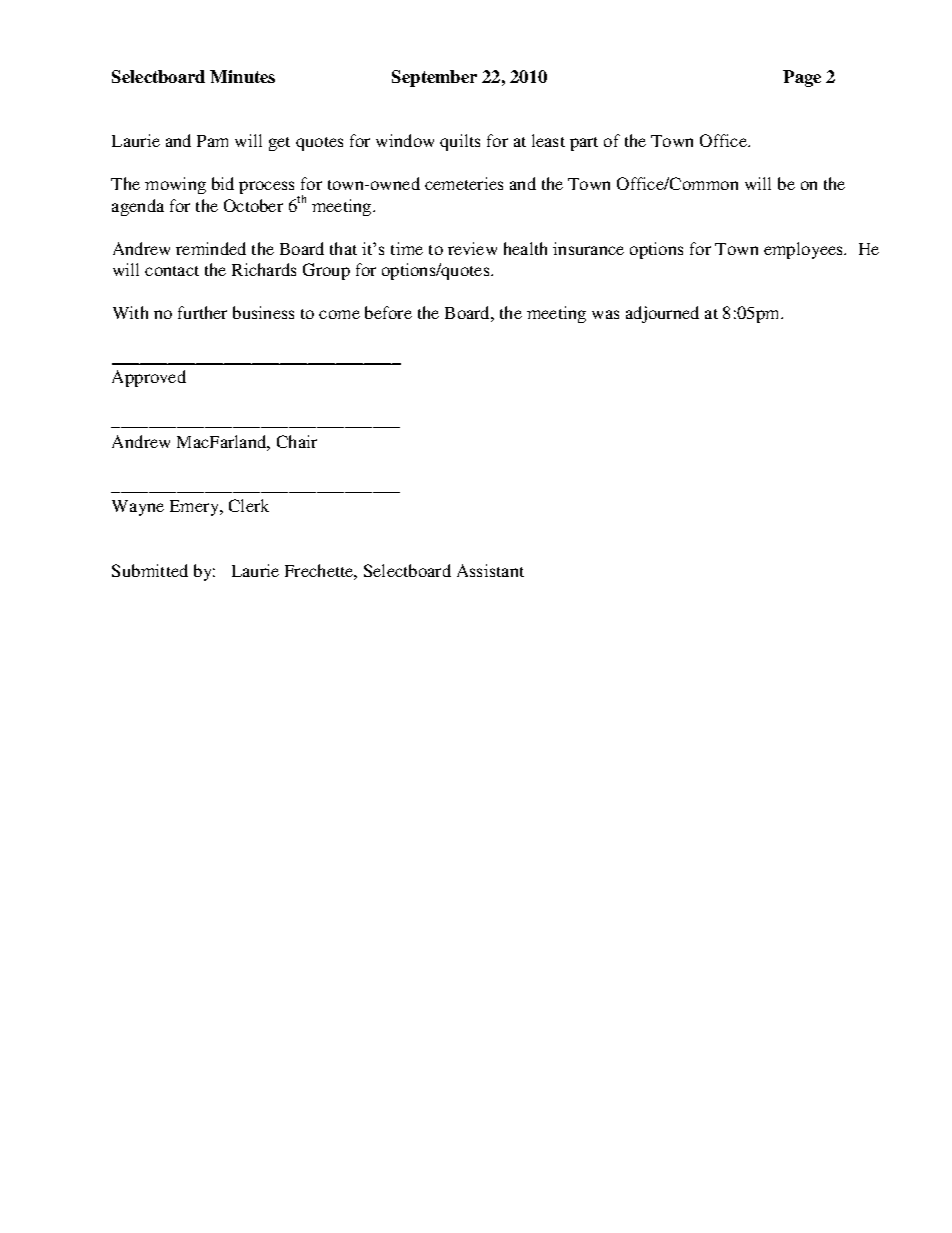  Describe the element at coordinates (472, 248) in the screenshot. I see `review` at that location.
